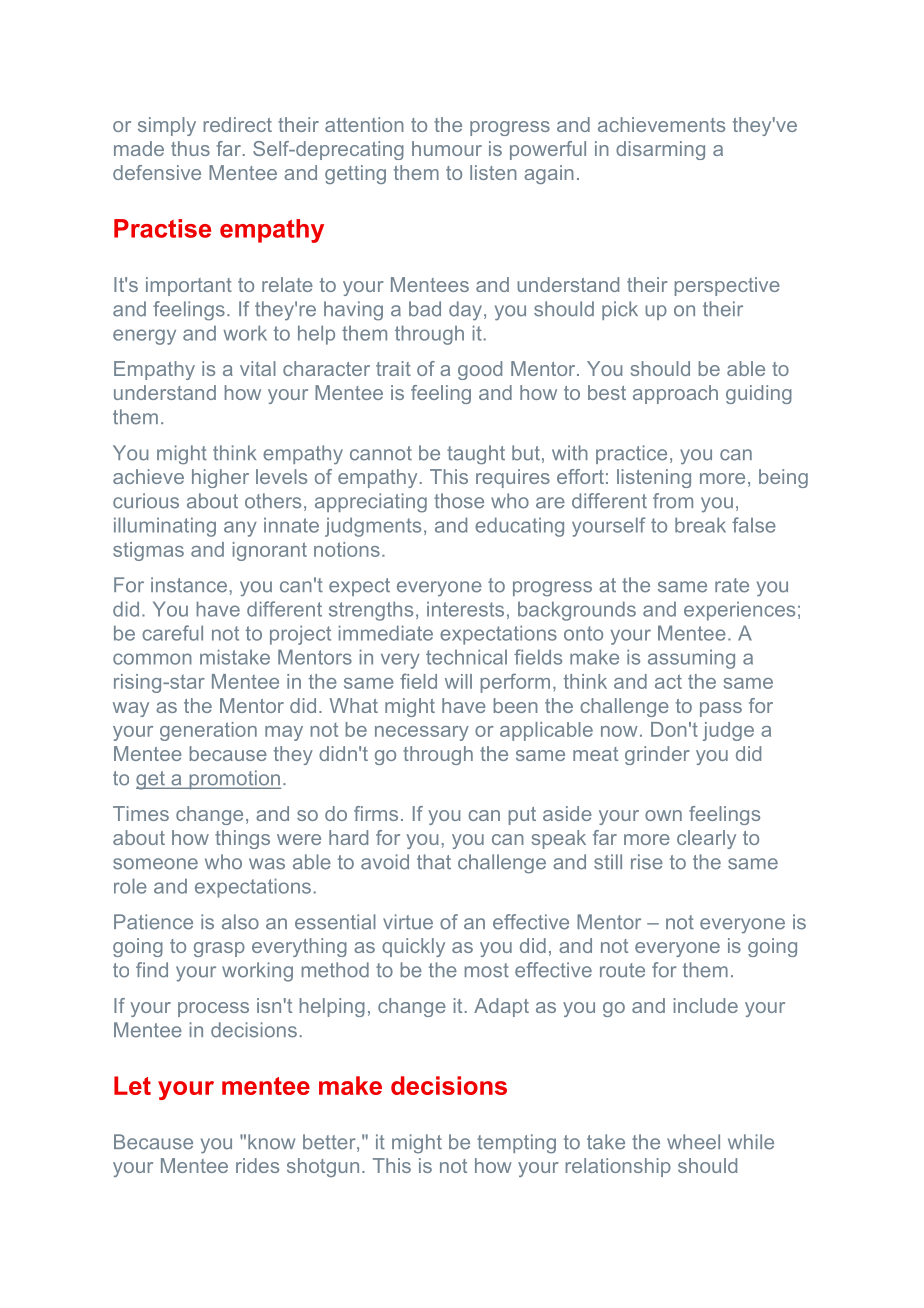 The height and width of the screenshot is (1308, 924). What do you see at coordinates (516, 1144) in the screenshot?
I see `tempting` at bounding box center [516, 1144].
